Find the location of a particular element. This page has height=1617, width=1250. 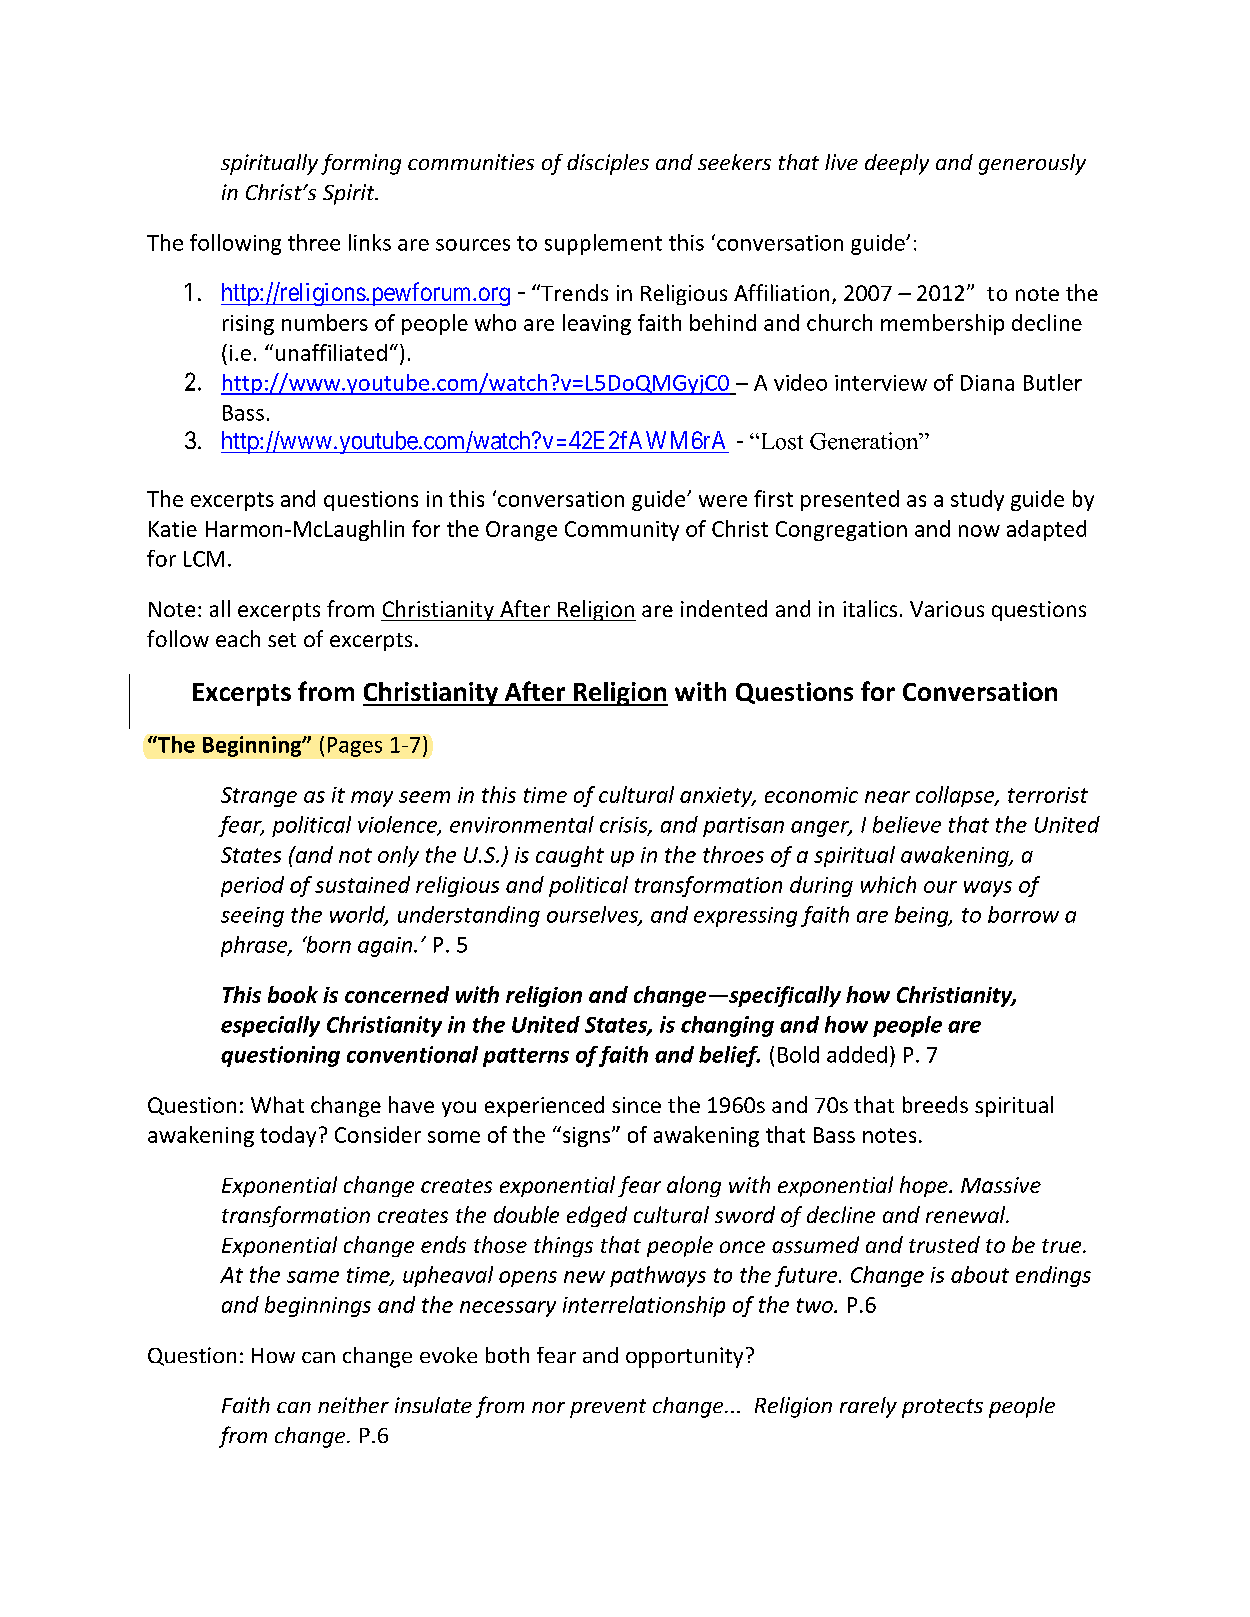

near is located at coordinates (887, 797).
